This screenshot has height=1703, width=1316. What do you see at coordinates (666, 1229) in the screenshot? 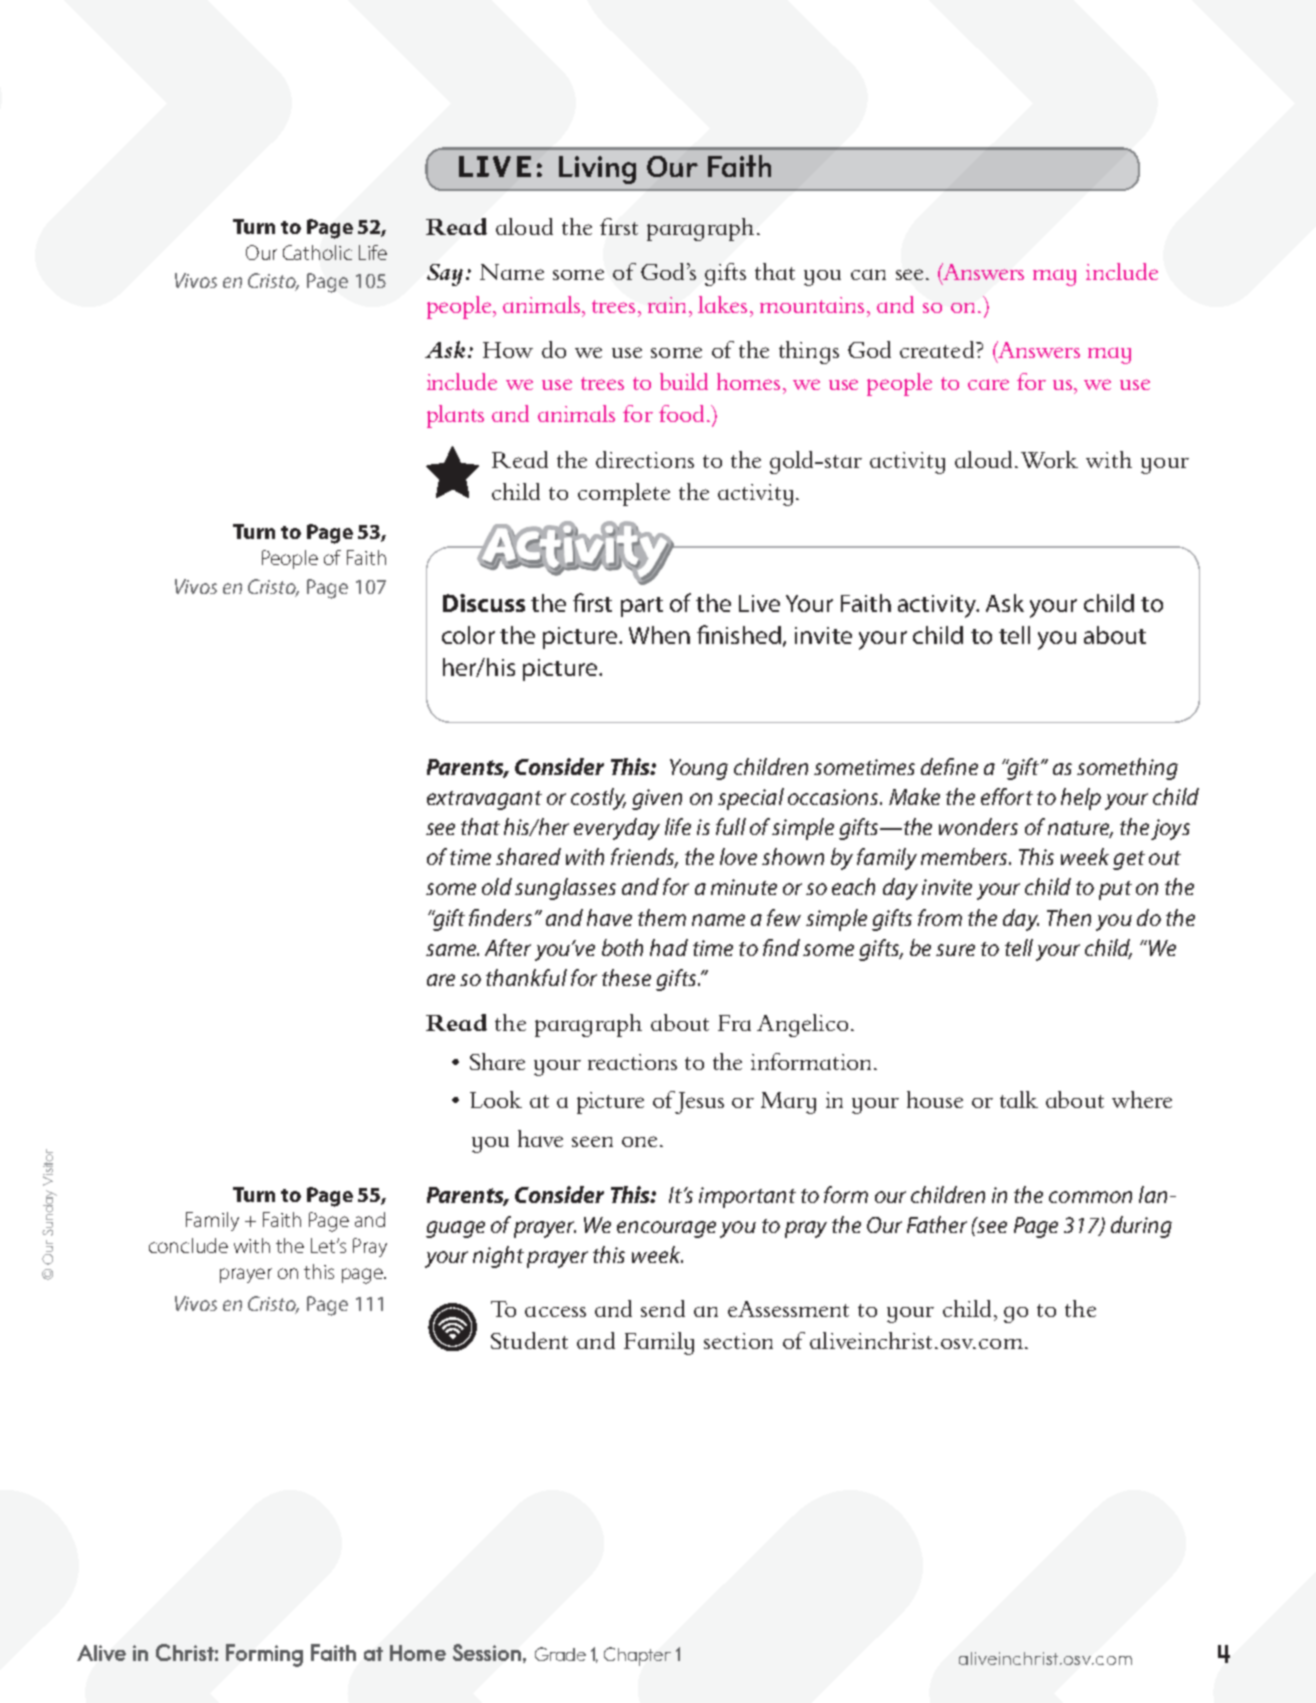
I see `encourage` at bounding box center [666, 1229].
